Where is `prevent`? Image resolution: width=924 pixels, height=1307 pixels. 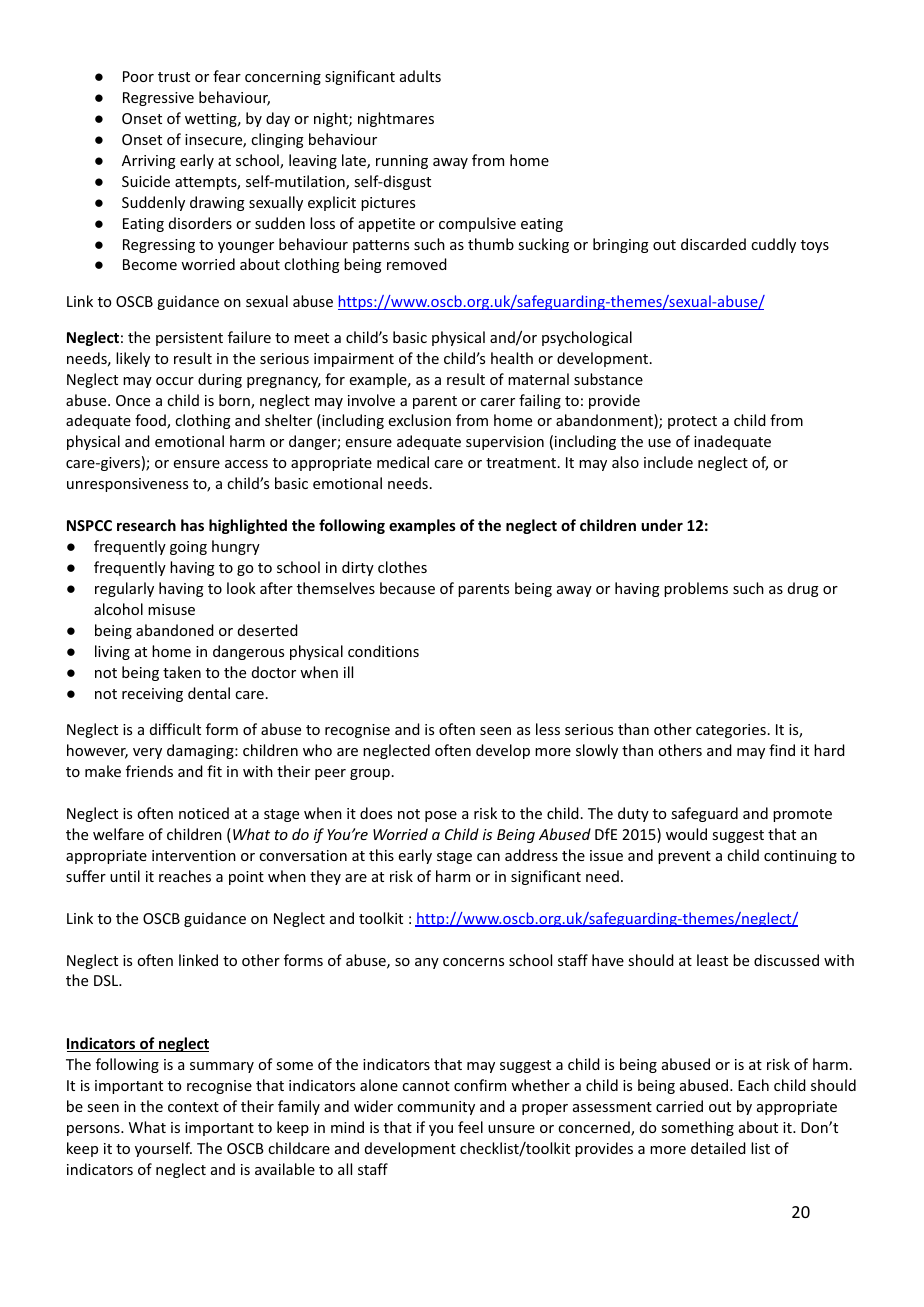
prevent is located at coordinates (684, 857).
